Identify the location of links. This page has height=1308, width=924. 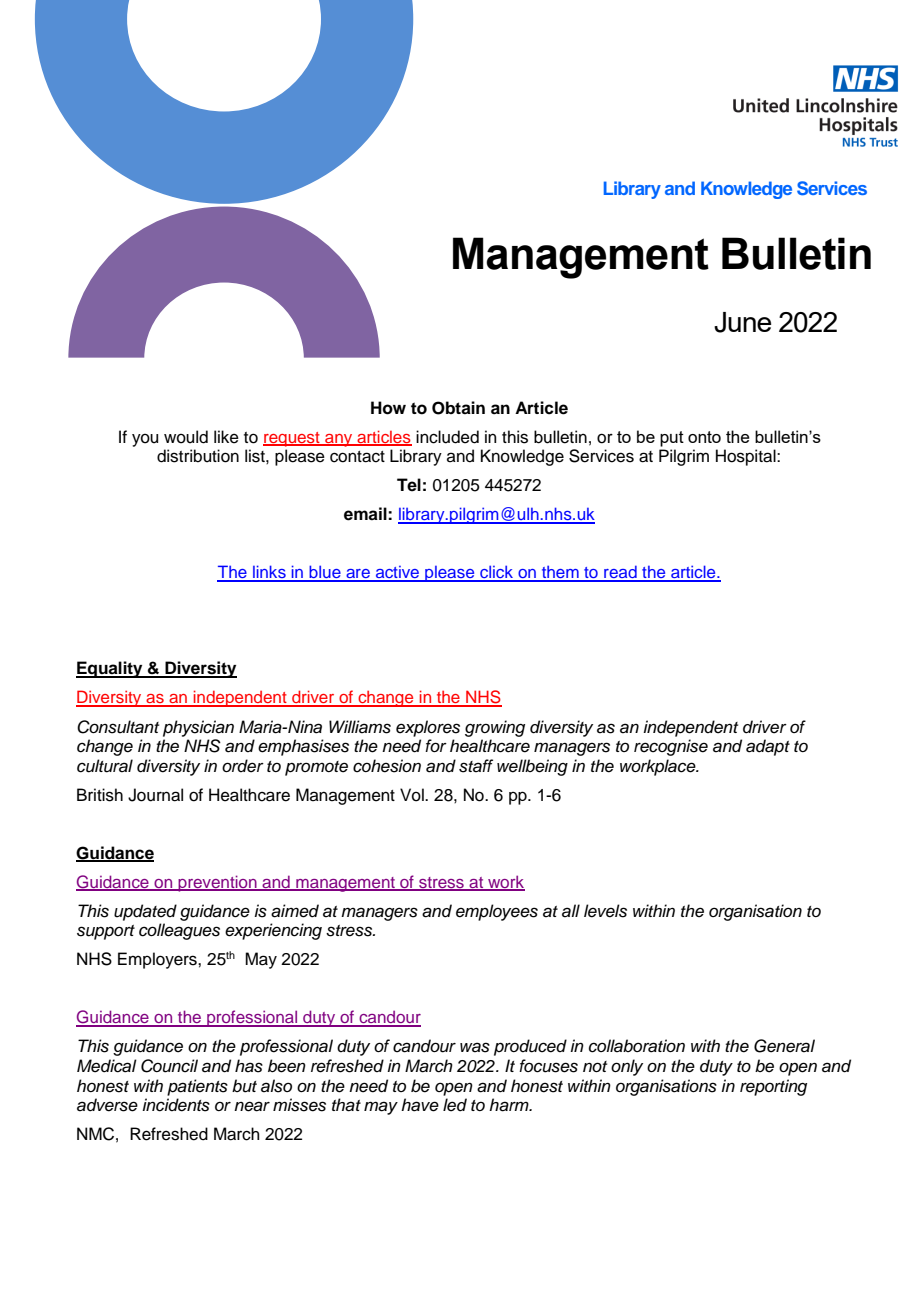
(269, 573).
